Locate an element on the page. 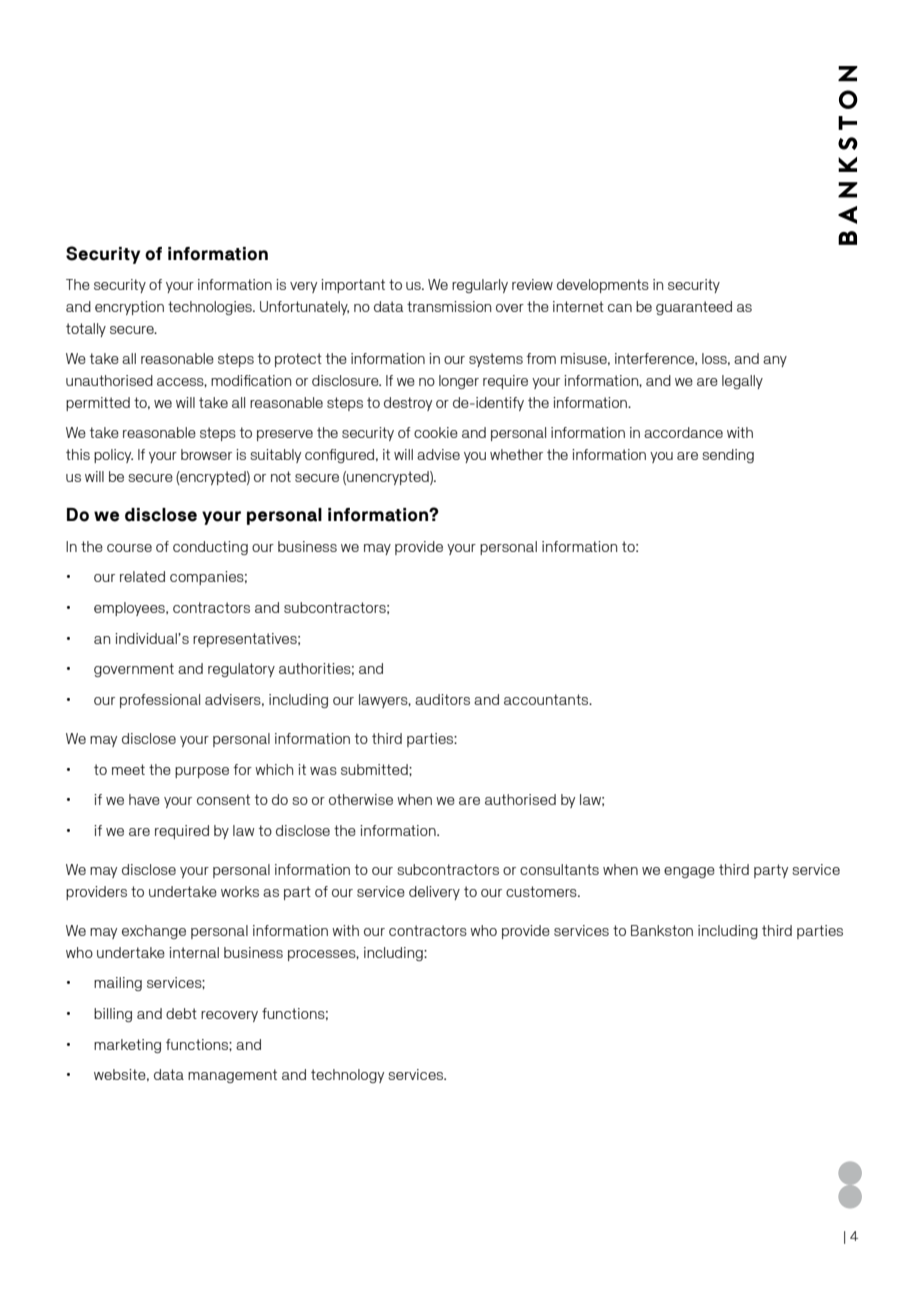 Image resolution: width=924 pixels, height=1308 pixels. transmission is located at coordinates (449, 306).
